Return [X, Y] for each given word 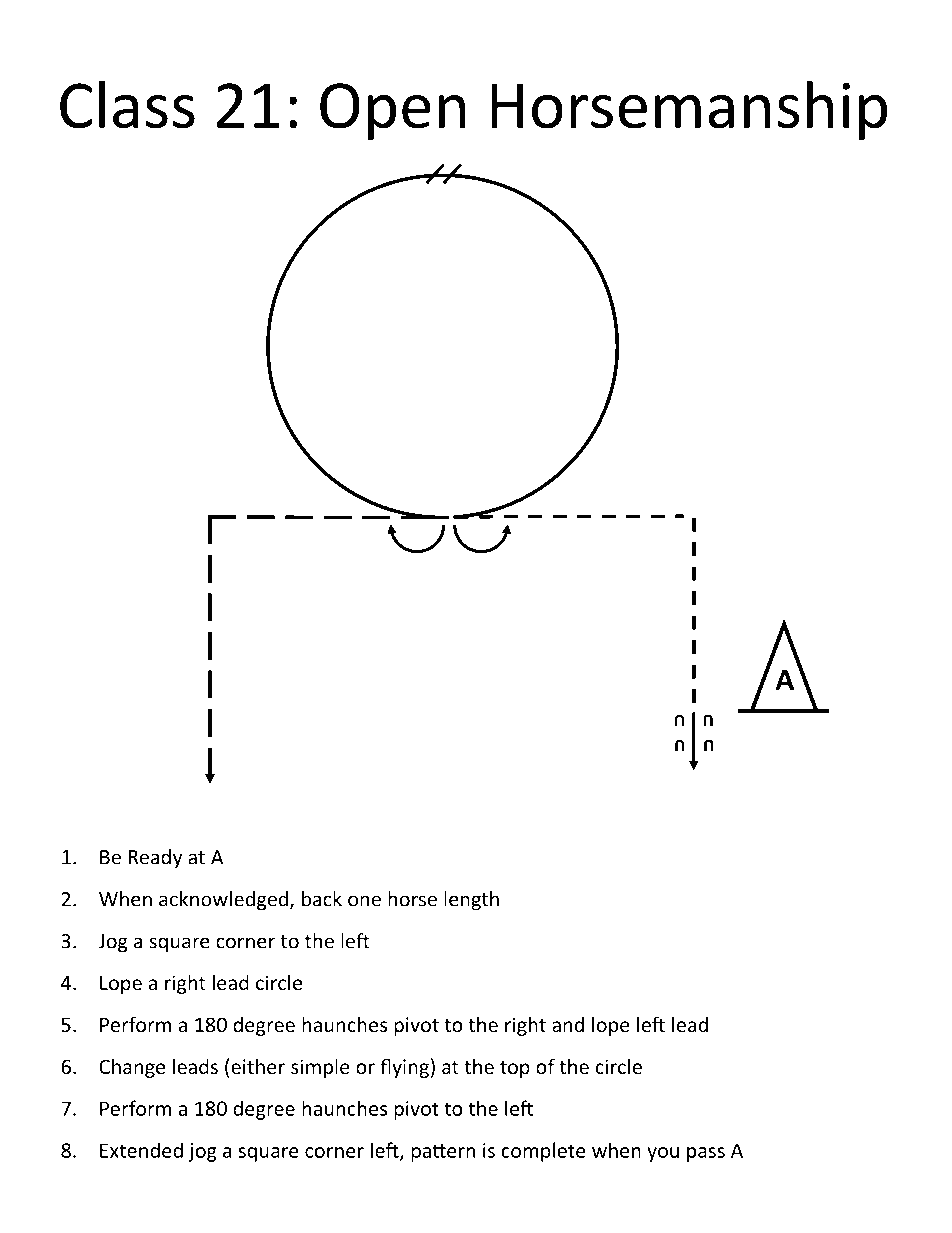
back [322, 899]
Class [127, 104]
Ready [155, 859]
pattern [443, 1153]
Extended [141, 1150]
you [663, 1154]
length [471, 901]
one [364, 901]
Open [392, 111]
